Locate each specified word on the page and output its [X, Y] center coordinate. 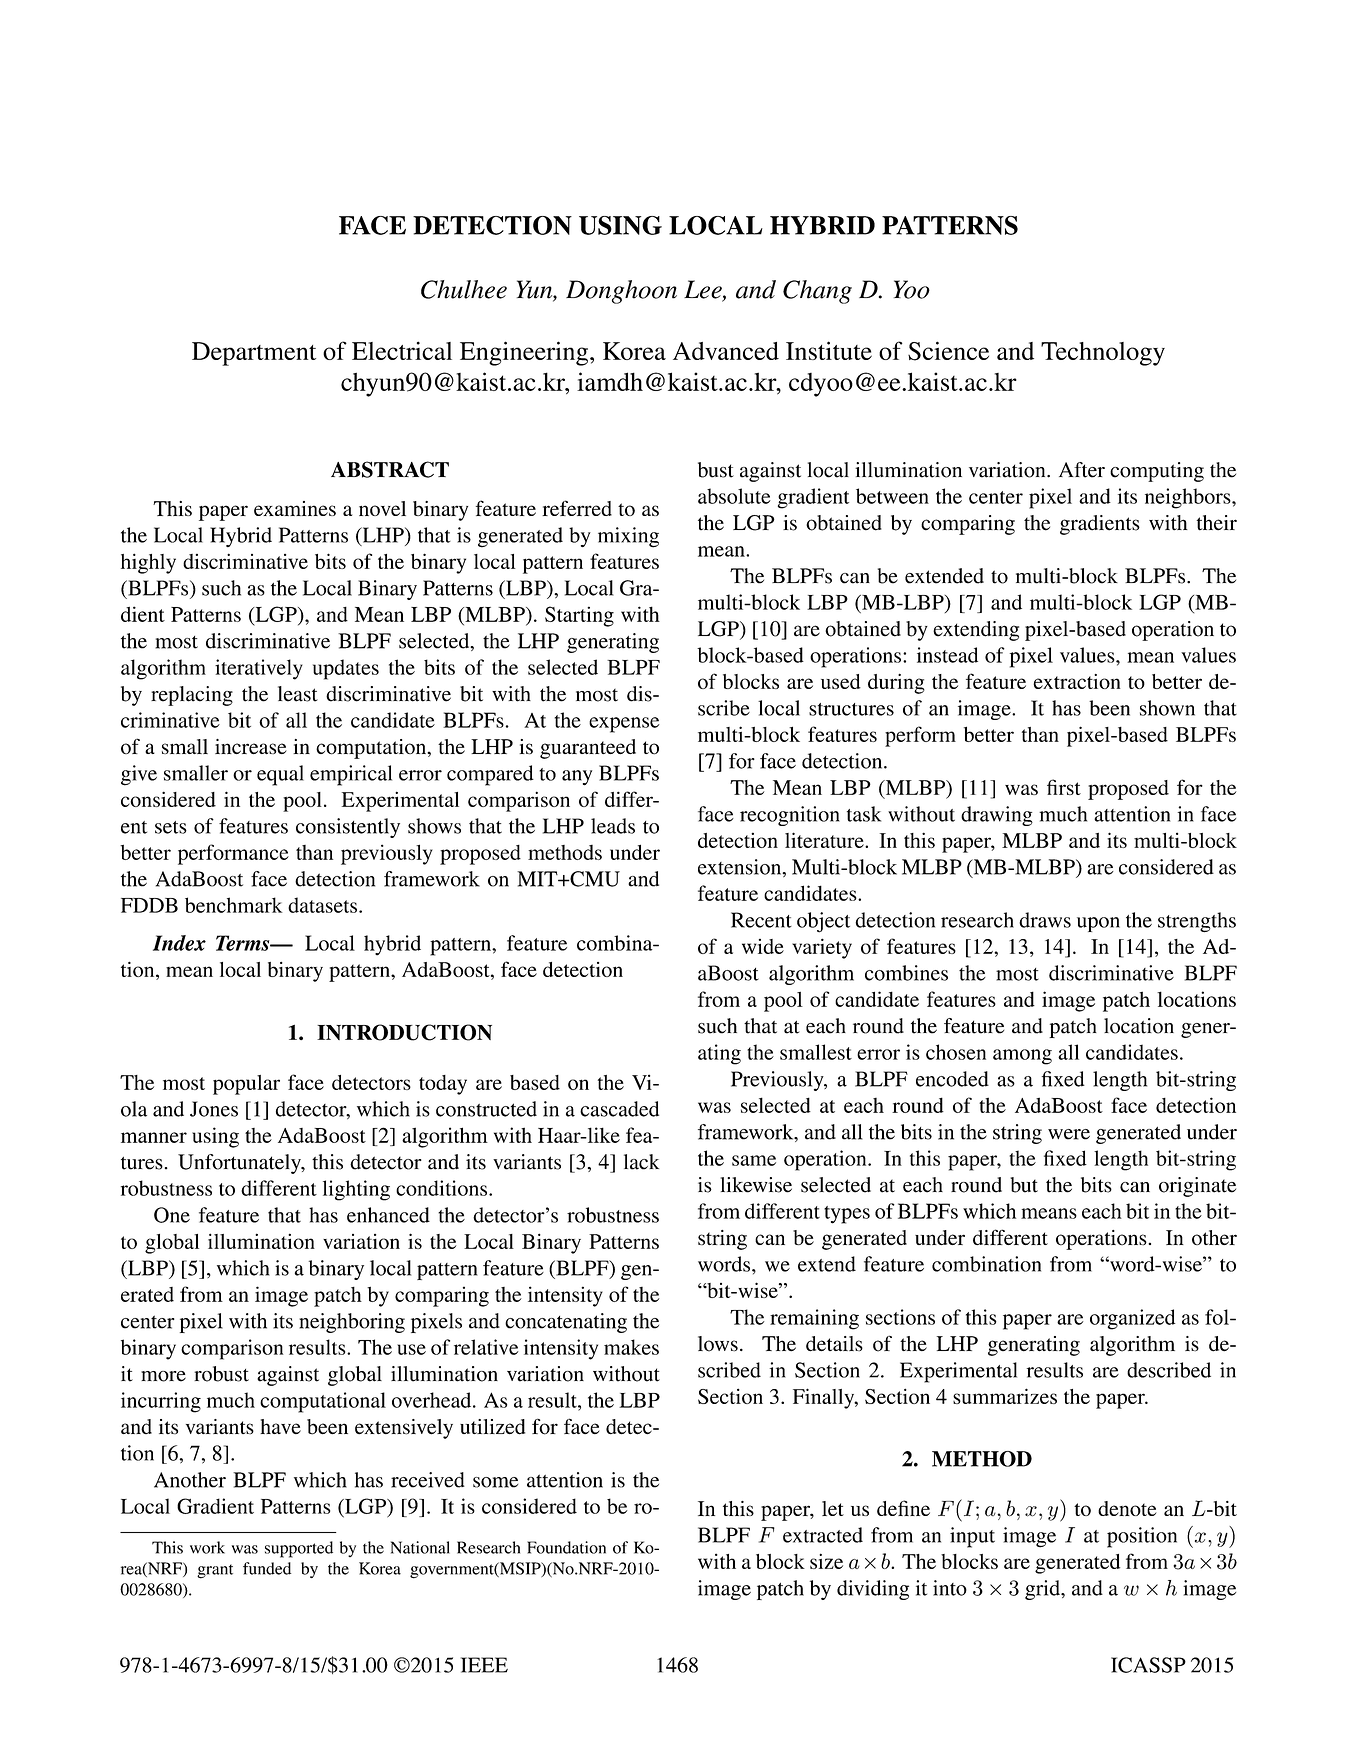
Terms [244, 943]
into [950, 1588]
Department [254, 354]
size [826, 1561]
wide [763, 946]
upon [1098, 924]
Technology [1103, 354]
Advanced [726, 351]
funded [267, 1568]
